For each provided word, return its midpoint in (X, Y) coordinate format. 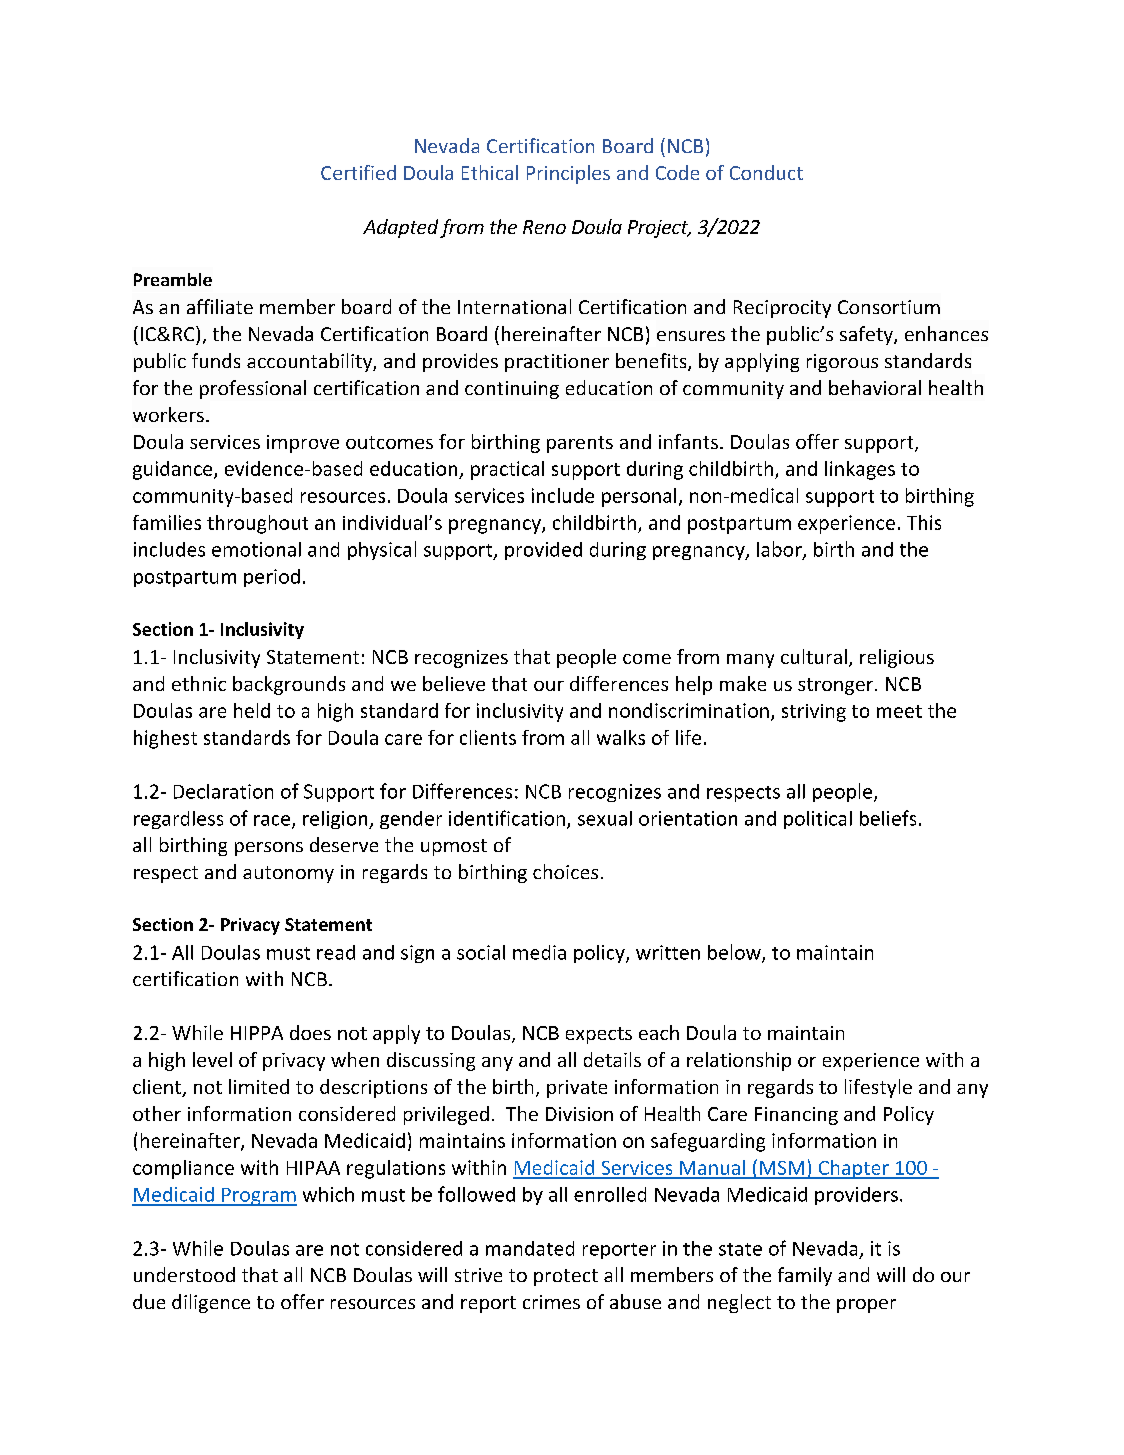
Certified (358, 172)
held (252, 710)
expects (599, 1035)
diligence (211, 1303)
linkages (860, 470)
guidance (174, 470)
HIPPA (257, 1033)
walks (621, 737)
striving (814, 713)
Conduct (766, 172)
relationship (739, 1061)
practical (507, 470)
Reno (544, 227)
